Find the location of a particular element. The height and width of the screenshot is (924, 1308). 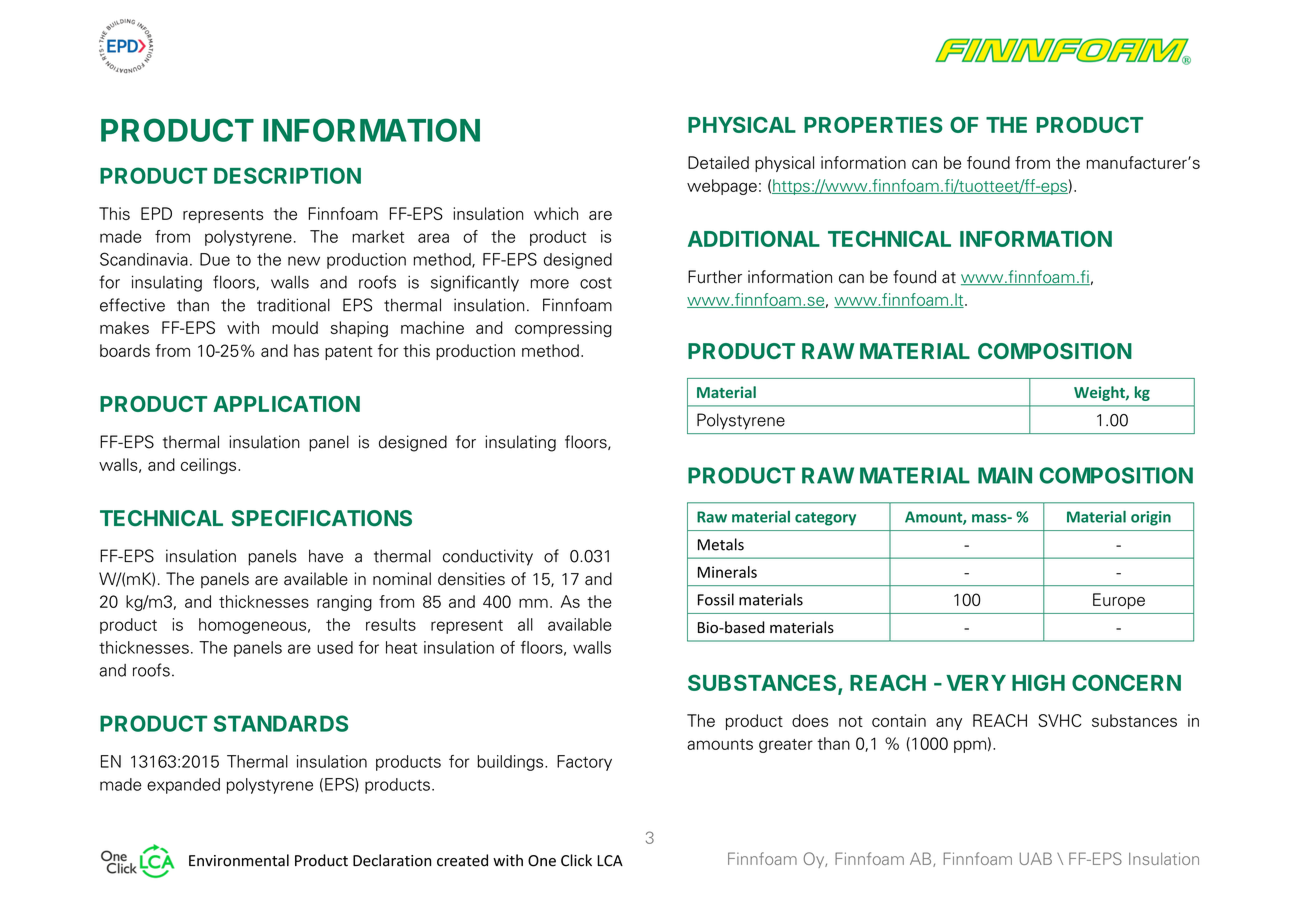

DESCRIPTION is located at coordinates (287, 175).
